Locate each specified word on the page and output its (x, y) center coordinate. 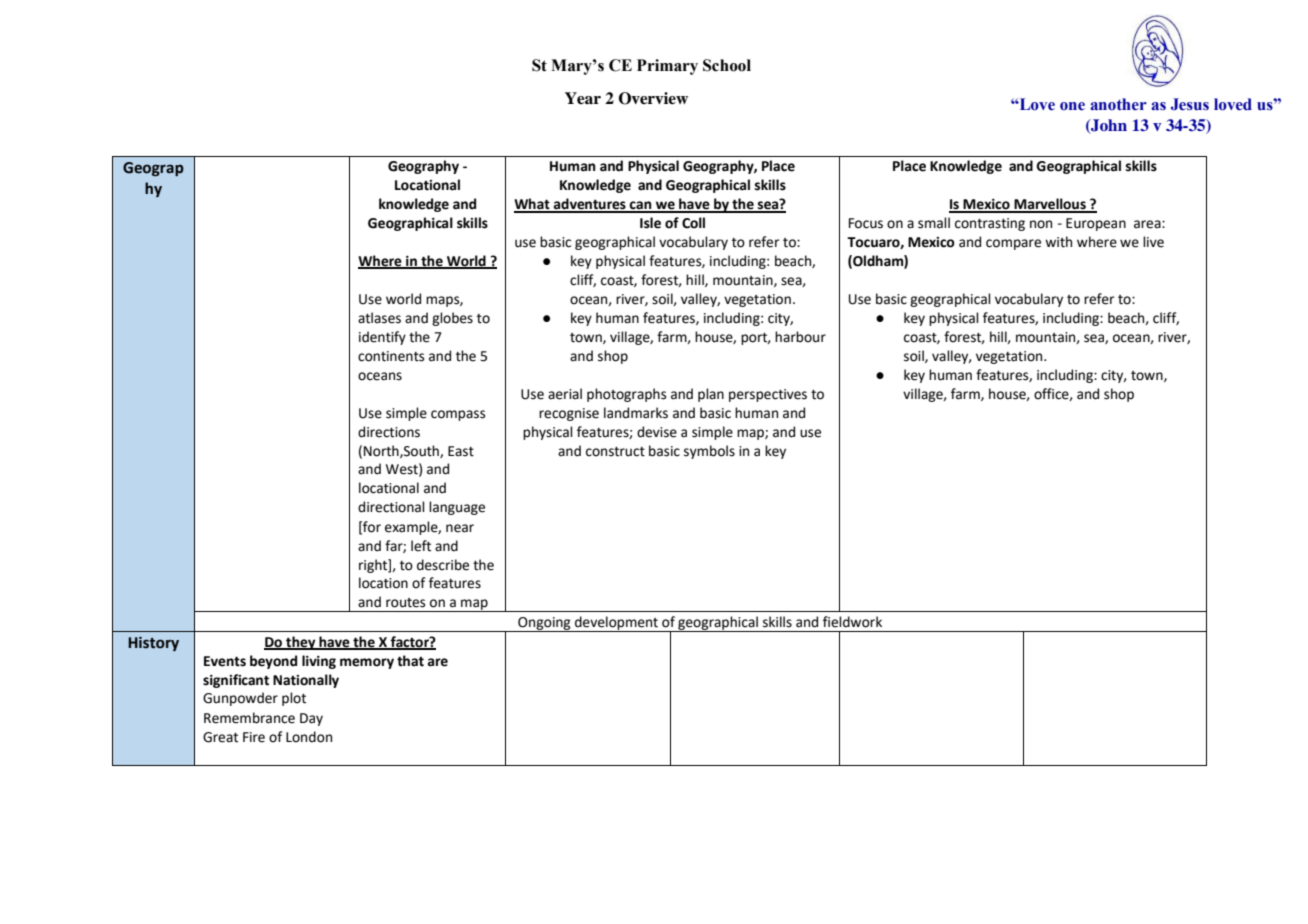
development (616, 624)
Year (583, 98)
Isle (650, 223)
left (421, 546)
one (1072, 106)
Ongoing (544, 624)
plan (711, 395)
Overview (653, 98)
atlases (379, 318)
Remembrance (249, 718)
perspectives (768, 395)
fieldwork (852, 622)
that (410, 661)
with (1058, 242)
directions (389, 432)
